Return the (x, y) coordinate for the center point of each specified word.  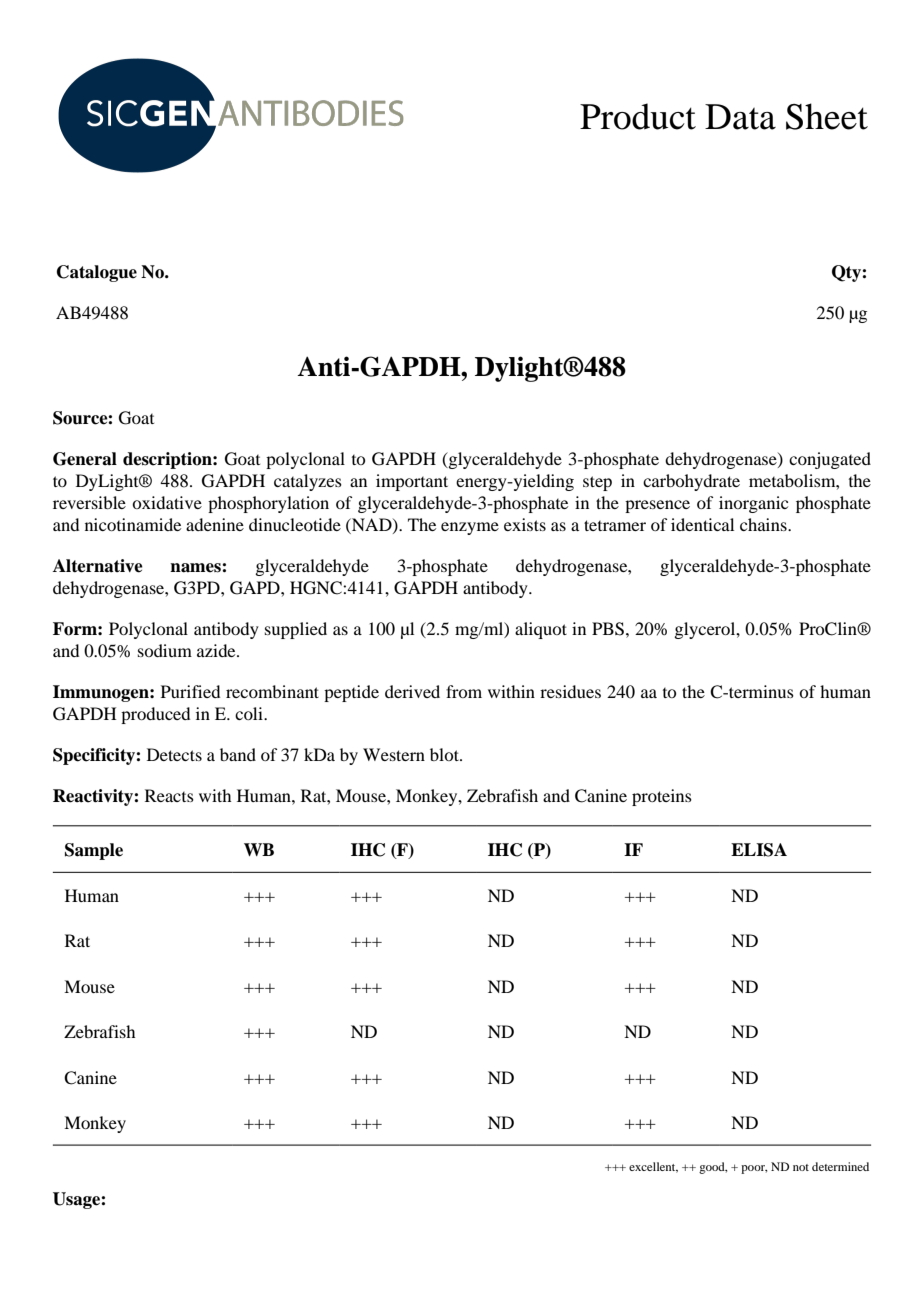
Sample (94, 851)
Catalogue (97, 273)
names (196, 568)
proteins (662, 797)
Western (394, 754)
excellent (653, 1167)
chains (764, 524)
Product (638, 116)
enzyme (470, 528)
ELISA (759, 850)
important (412, 482)
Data (740, 117)
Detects (174, 754)
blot (445, 754)
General (85, 459)
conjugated (830, 460)
